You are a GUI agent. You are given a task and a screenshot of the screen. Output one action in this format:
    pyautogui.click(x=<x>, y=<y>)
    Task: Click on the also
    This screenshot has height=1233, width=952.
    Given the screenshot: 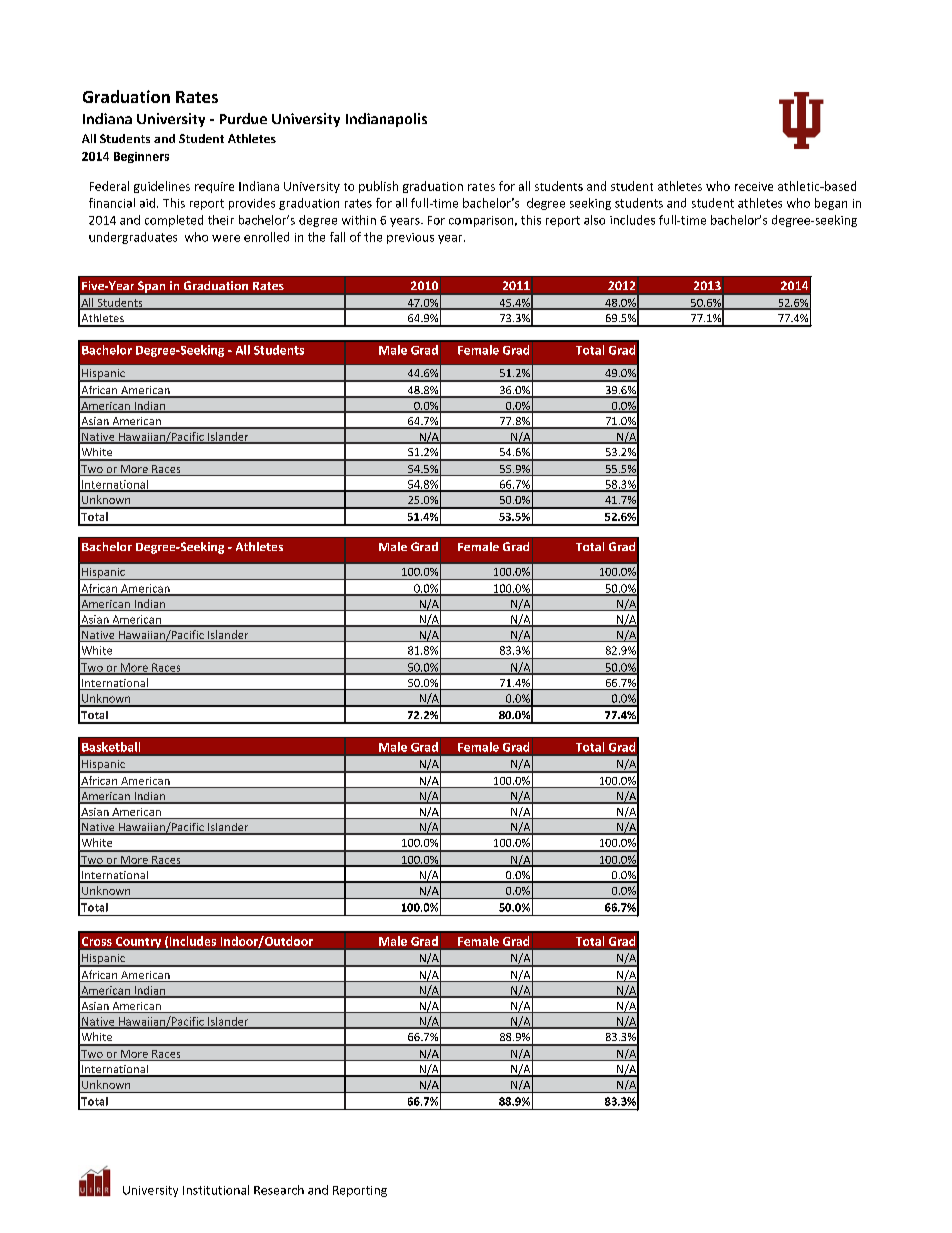 What is the action you would take?
    pyautogui.click(x=594, y=220)
